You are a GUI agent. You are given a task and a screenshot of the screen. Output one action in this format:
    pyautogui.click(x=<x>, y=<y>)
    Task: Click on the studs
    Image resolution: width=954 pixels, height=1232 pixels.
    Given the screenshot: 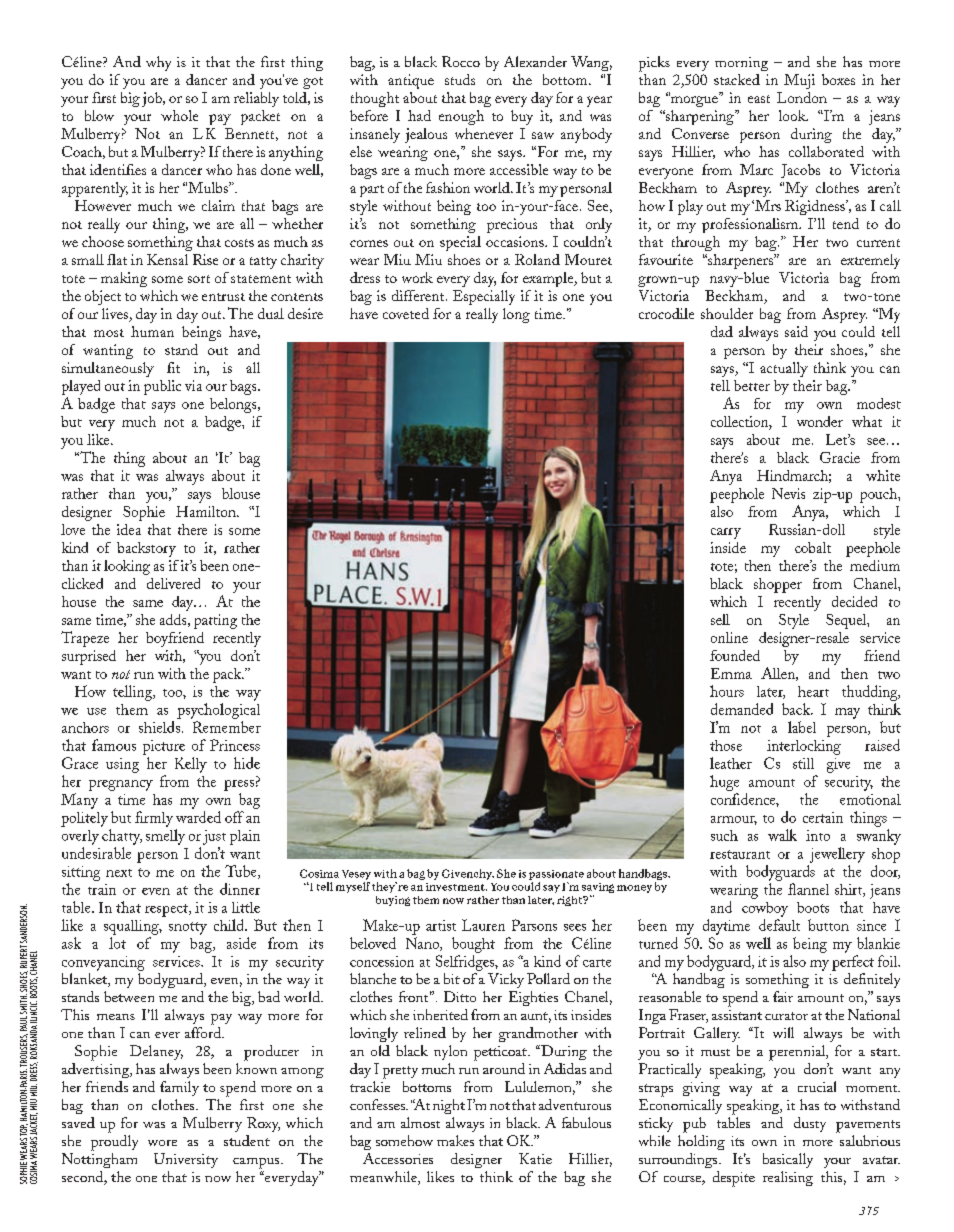 What is the action you would take?
    pyautogui.click(x=460, y=79)
